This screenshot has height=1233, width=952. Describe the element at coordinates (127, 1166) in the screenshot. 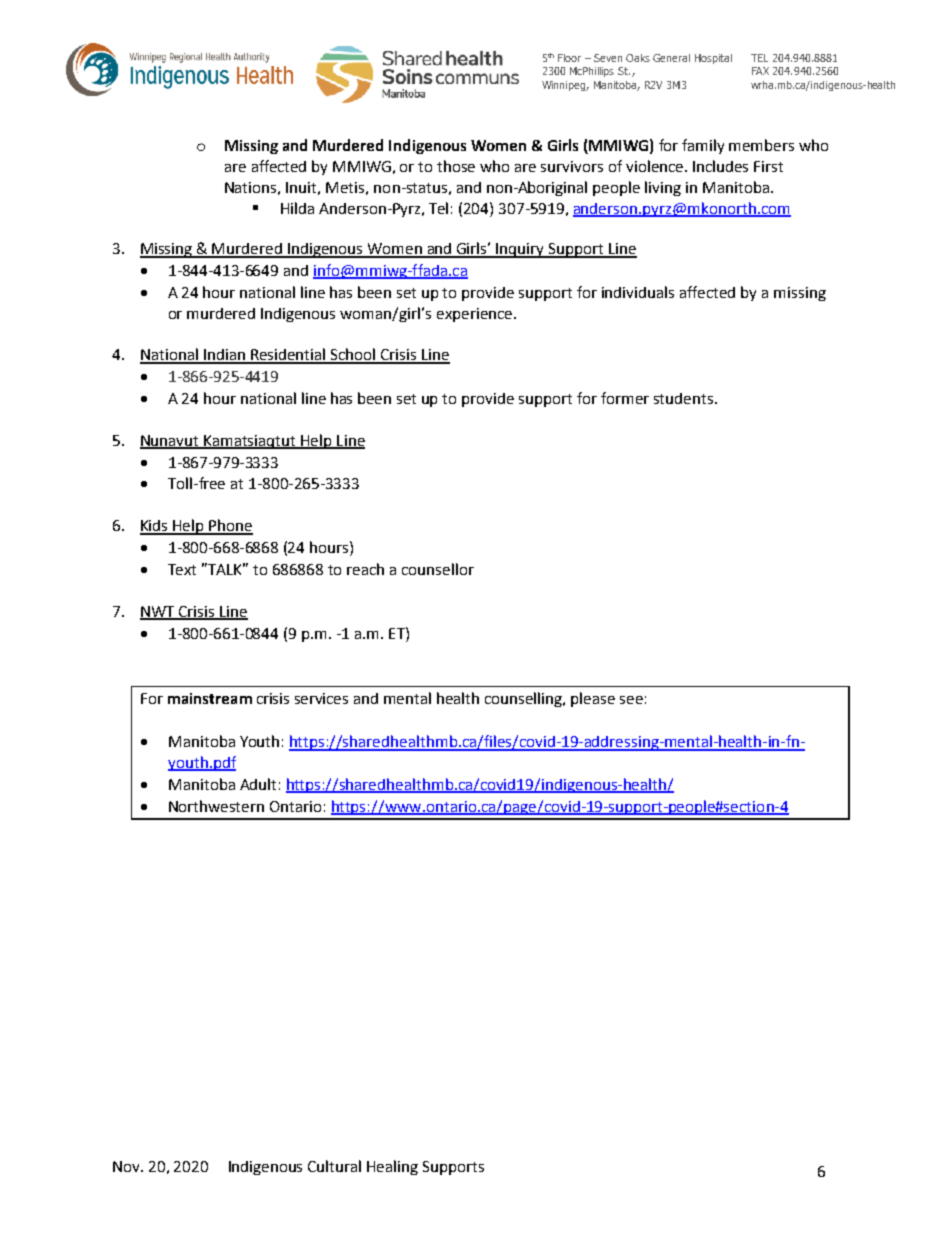

I see `Nov` at that location.
